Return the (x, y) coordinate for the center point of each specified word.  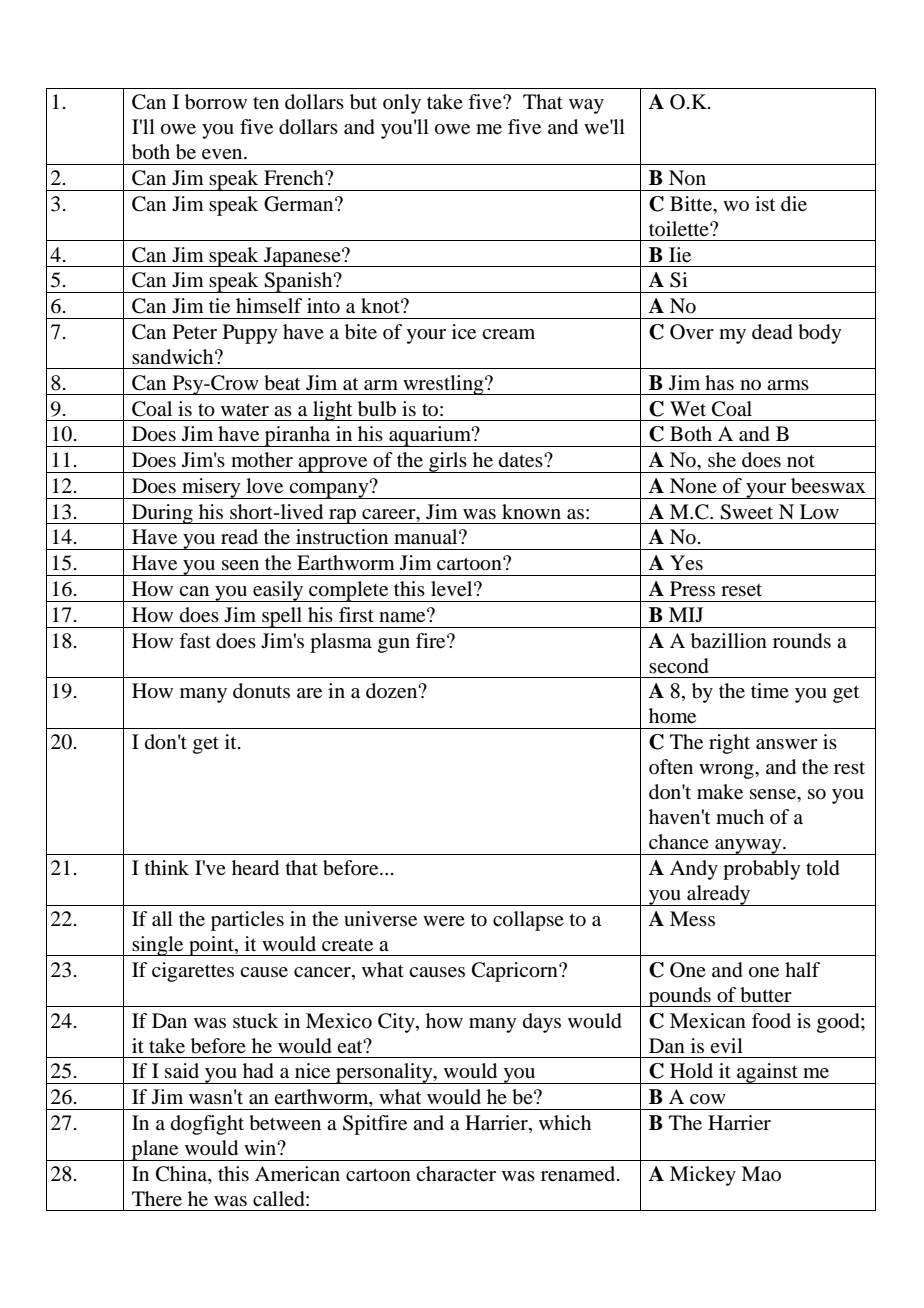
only (402, 104)
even (223, 154)
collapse (528, 921)
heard (255, 868)
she (722, 460)
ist (765, 203)
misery (211, 488)
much (740, 816)
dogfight (207, 1125)
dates (522, 460)
